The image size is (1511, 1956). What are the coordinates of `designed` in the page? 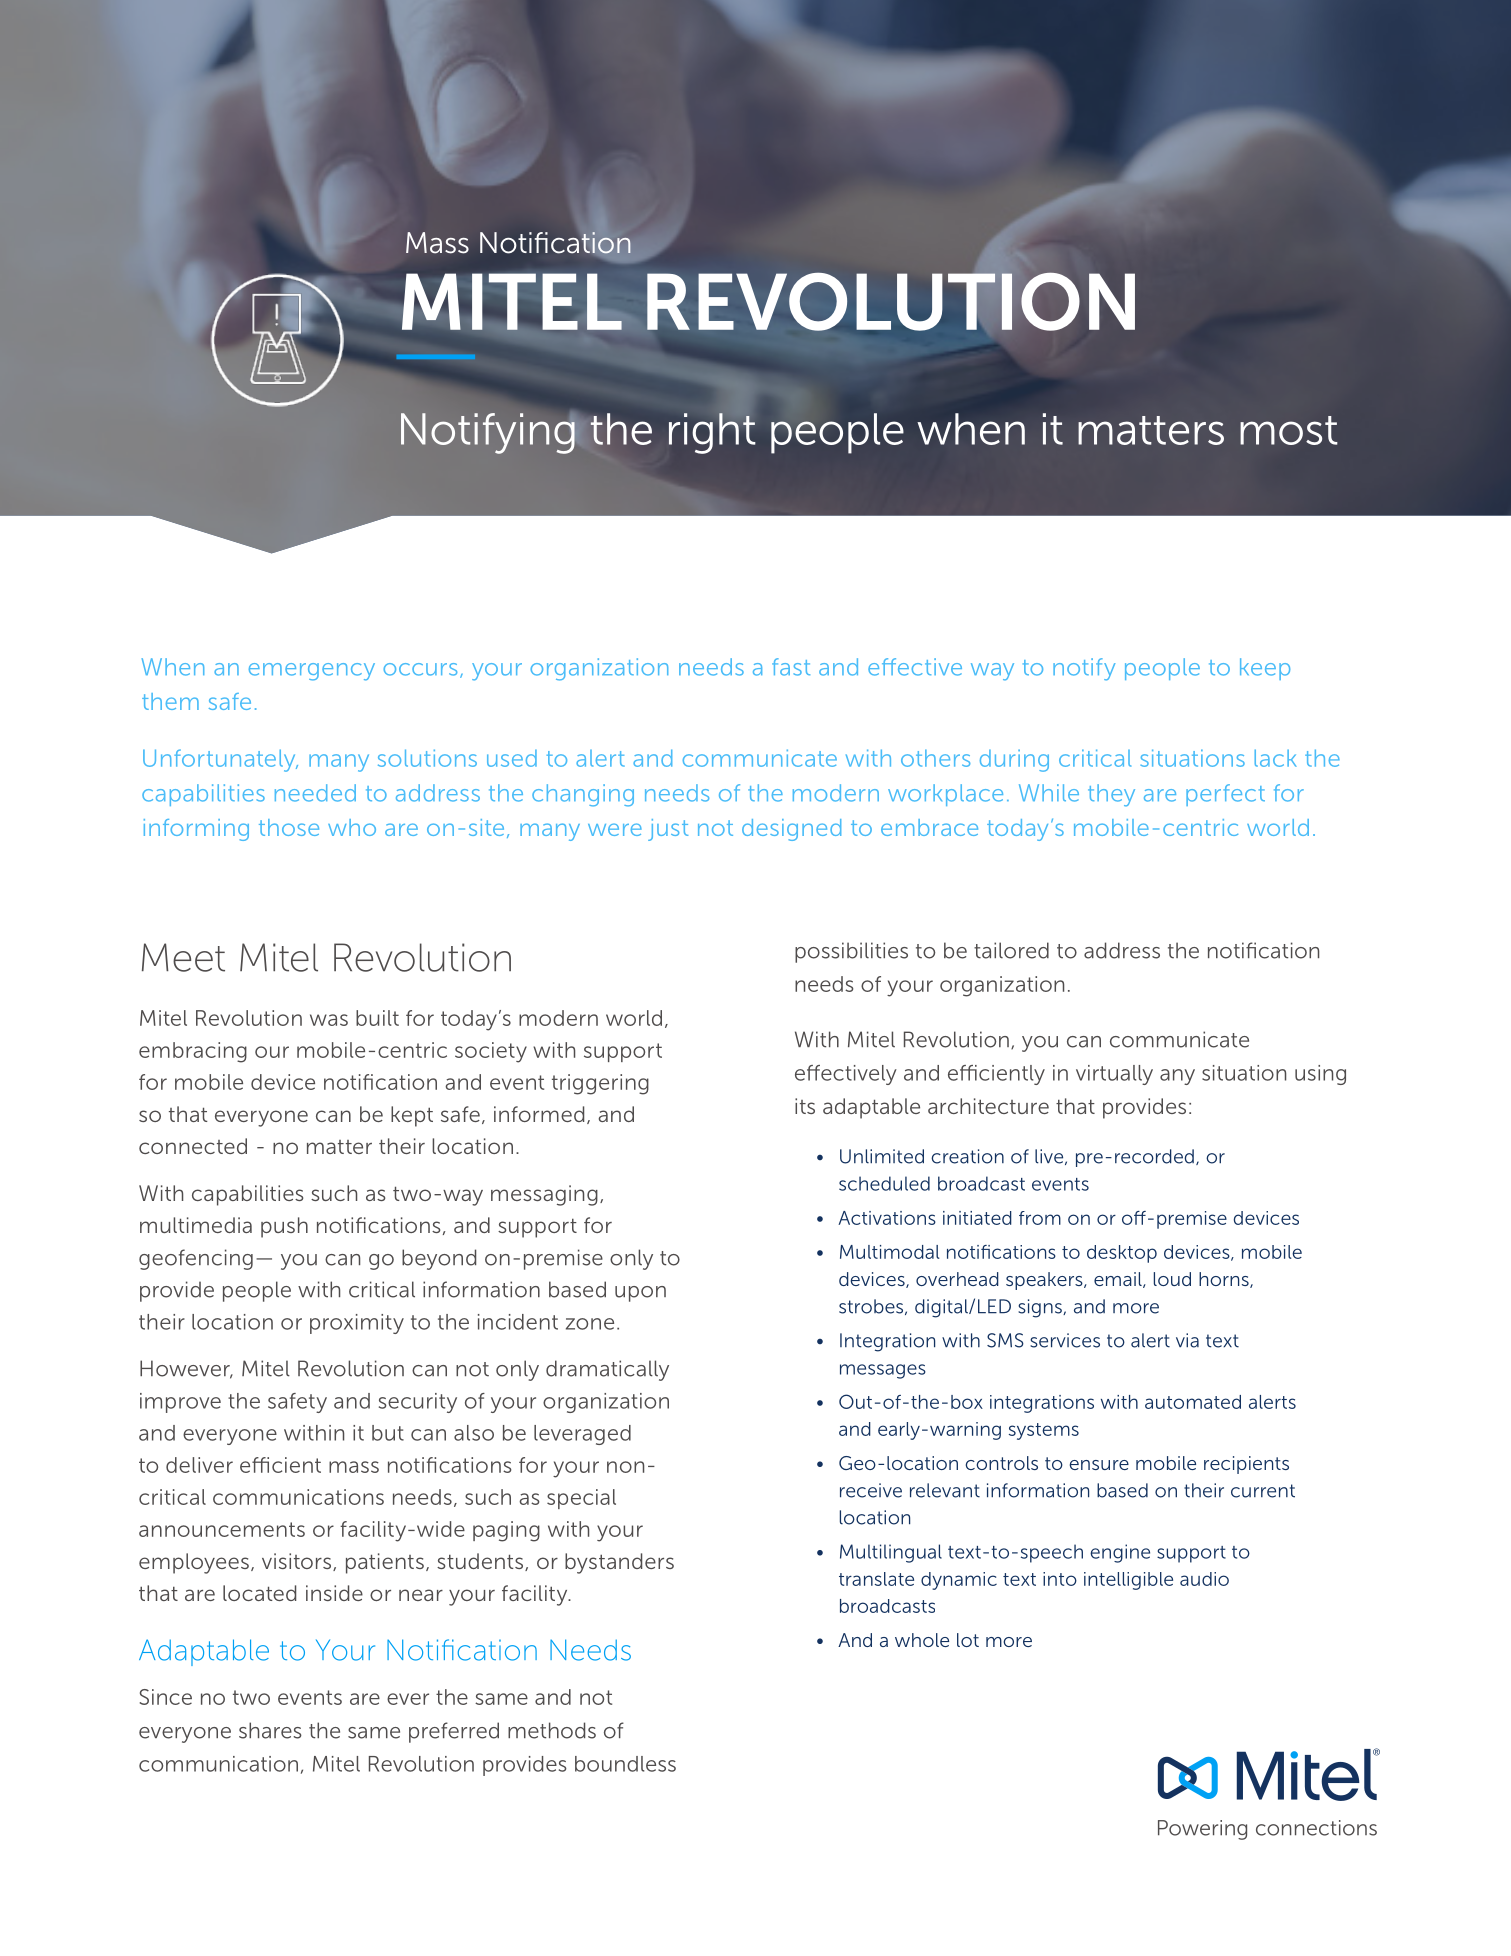 It's located at (791, 830).
